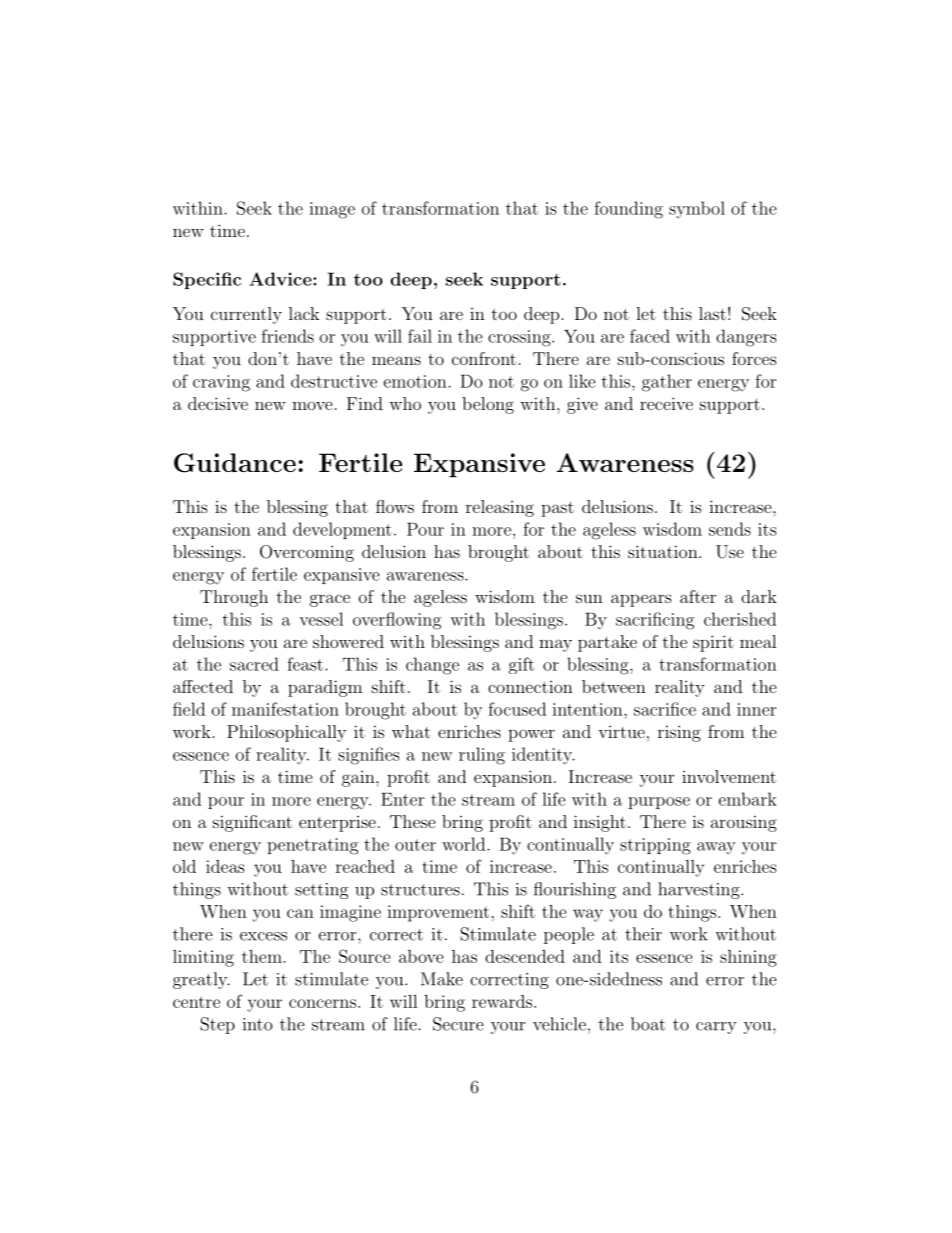 Image resolution: width=952 pixels, height=1233 pixels. I want to click on rewards, so click(502, 1001).
